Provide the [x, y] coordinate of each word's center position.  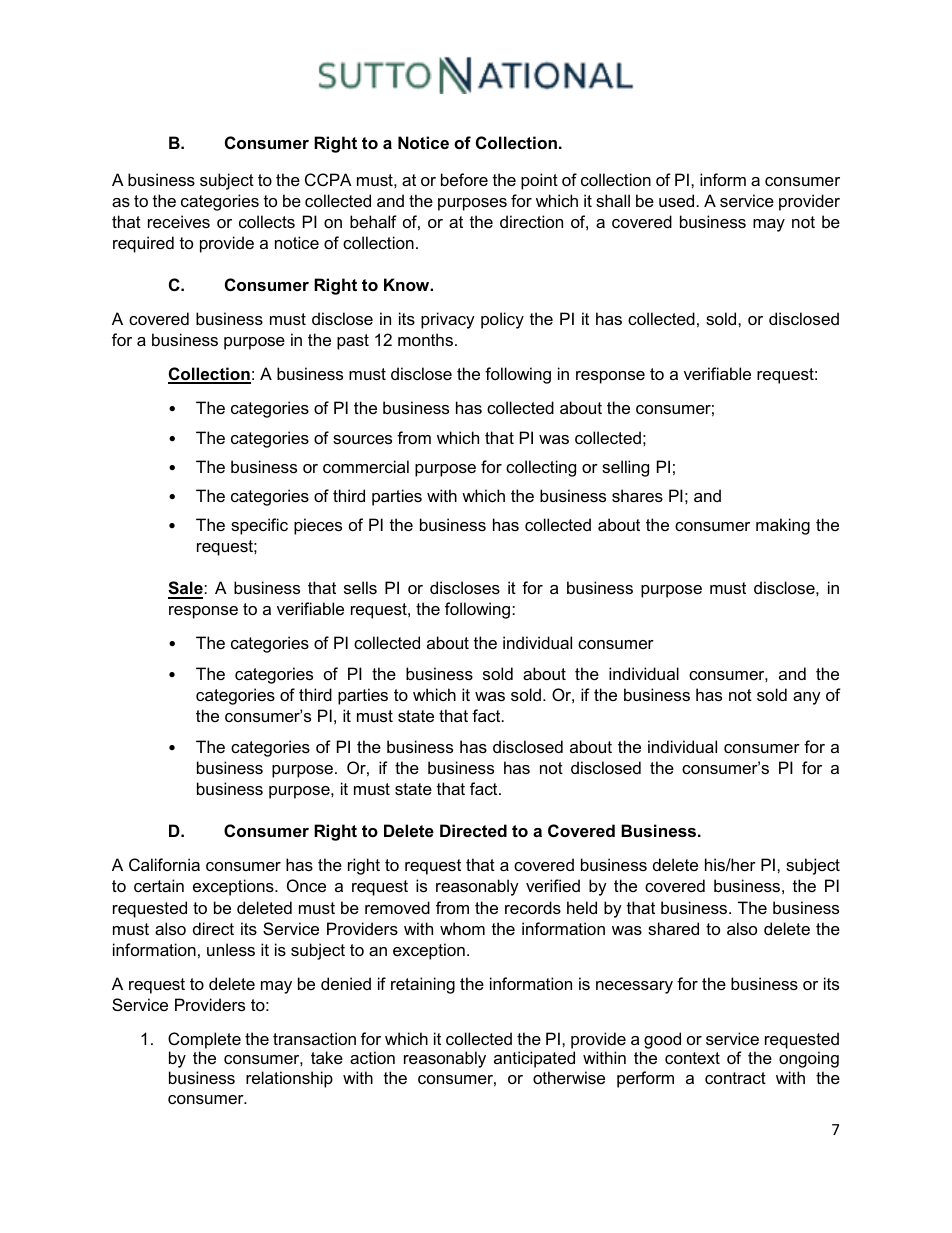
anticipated [534, 1059]
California [164, 864]
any [807, 698]
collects [267, 221]
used [676, 200]
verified [553, 885]
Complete [204, 1040]
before [464, 179]
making [783, 526]
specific [259, 526]
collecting [541, 468]
